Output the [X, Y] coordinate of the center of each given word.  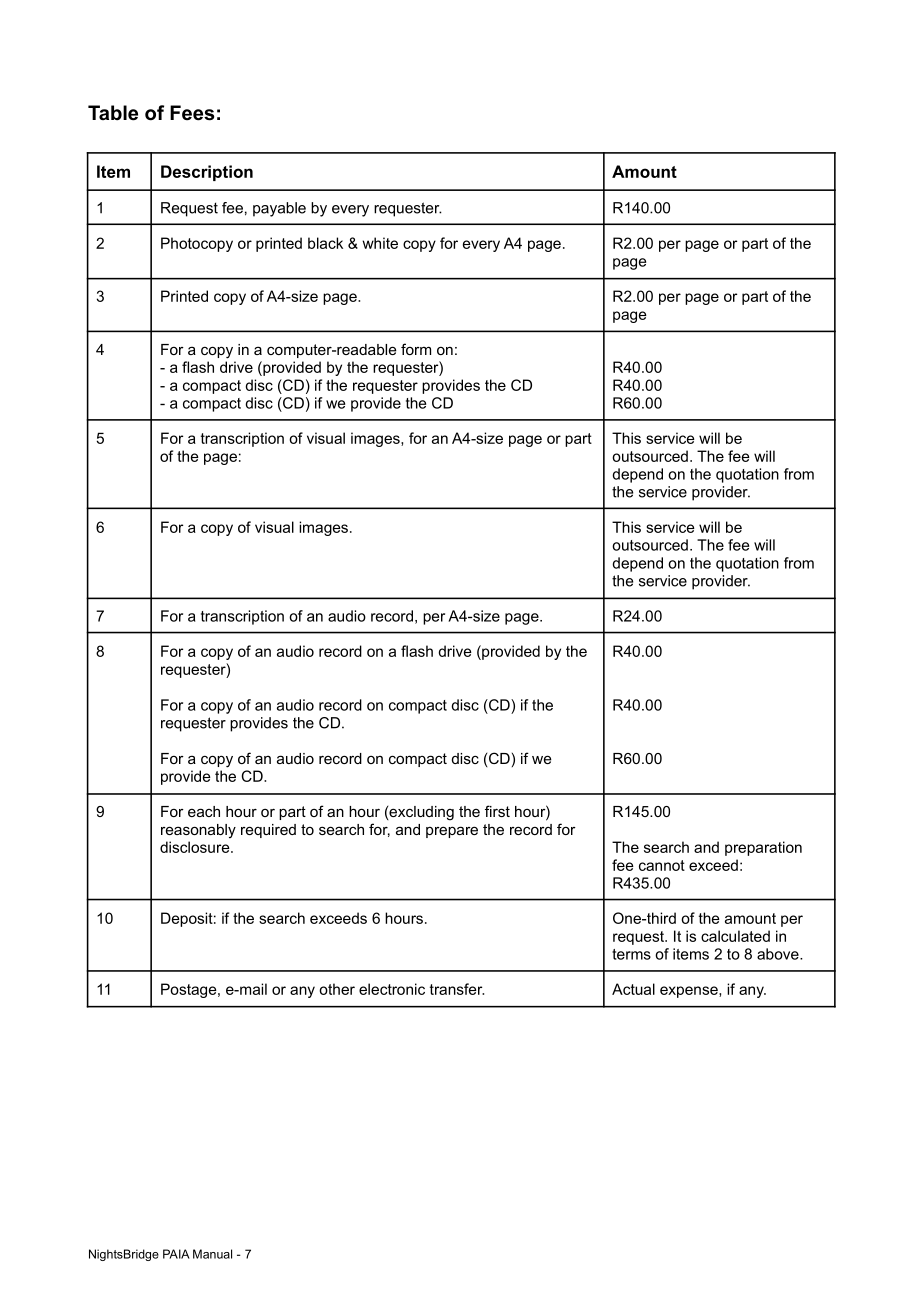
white [380, 243]
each [204, 811]
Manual [212, 1254]
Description [207, 173]
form [416, 349]
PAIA [176, 1254]
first [497, 811]
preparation [763, 848]
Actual [633, 989]
